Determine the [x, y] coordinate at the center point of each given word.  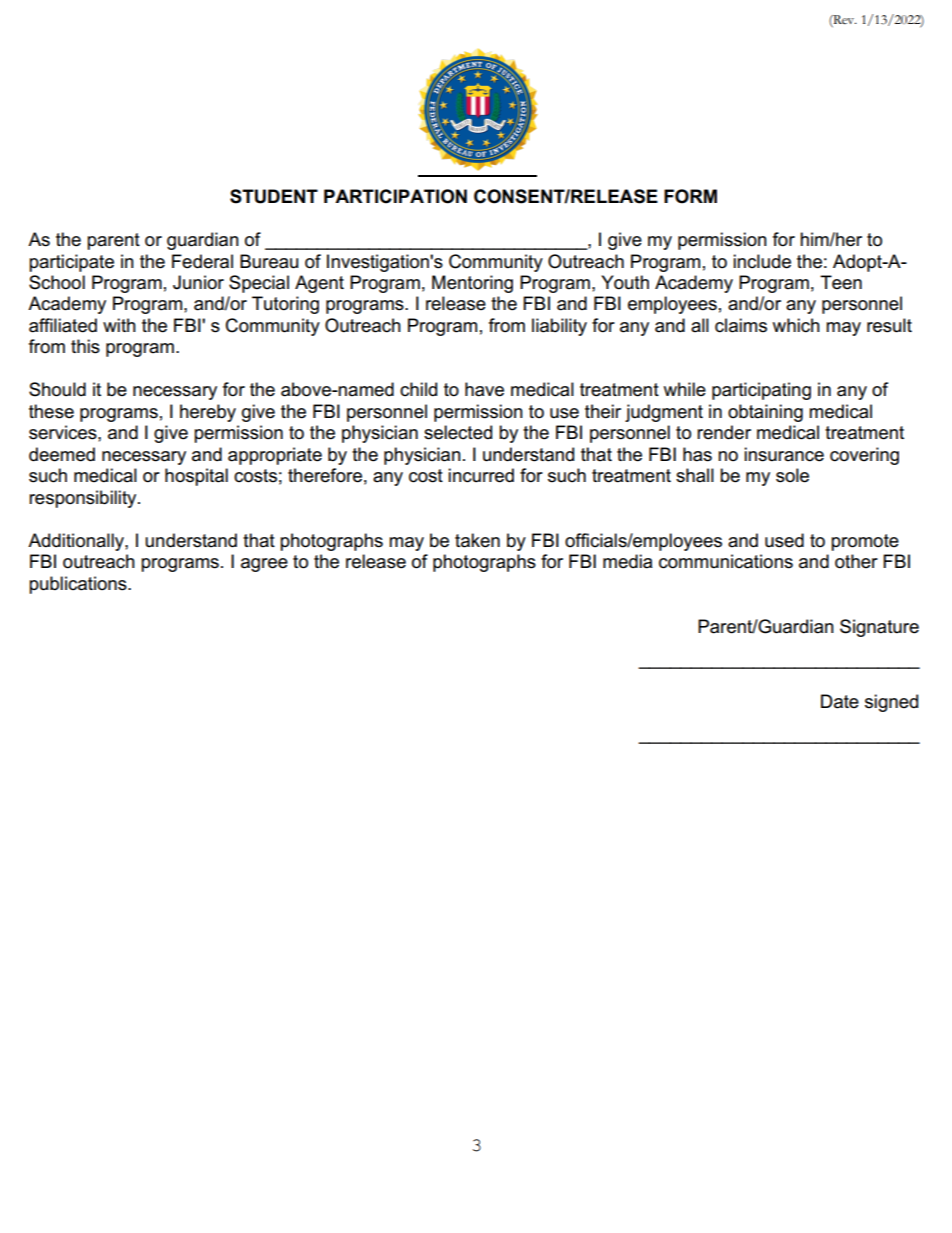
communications [726, 561]
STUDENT [274, 196]
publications [79, 585]
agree [264, 565]
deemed [62, 454]
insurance [784, 454]
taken [477, 540]
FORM [690, 196]
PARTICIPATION [395, 196]
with [119, 325]
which [796, 325]
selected [458, 432]
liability [559, 327]
